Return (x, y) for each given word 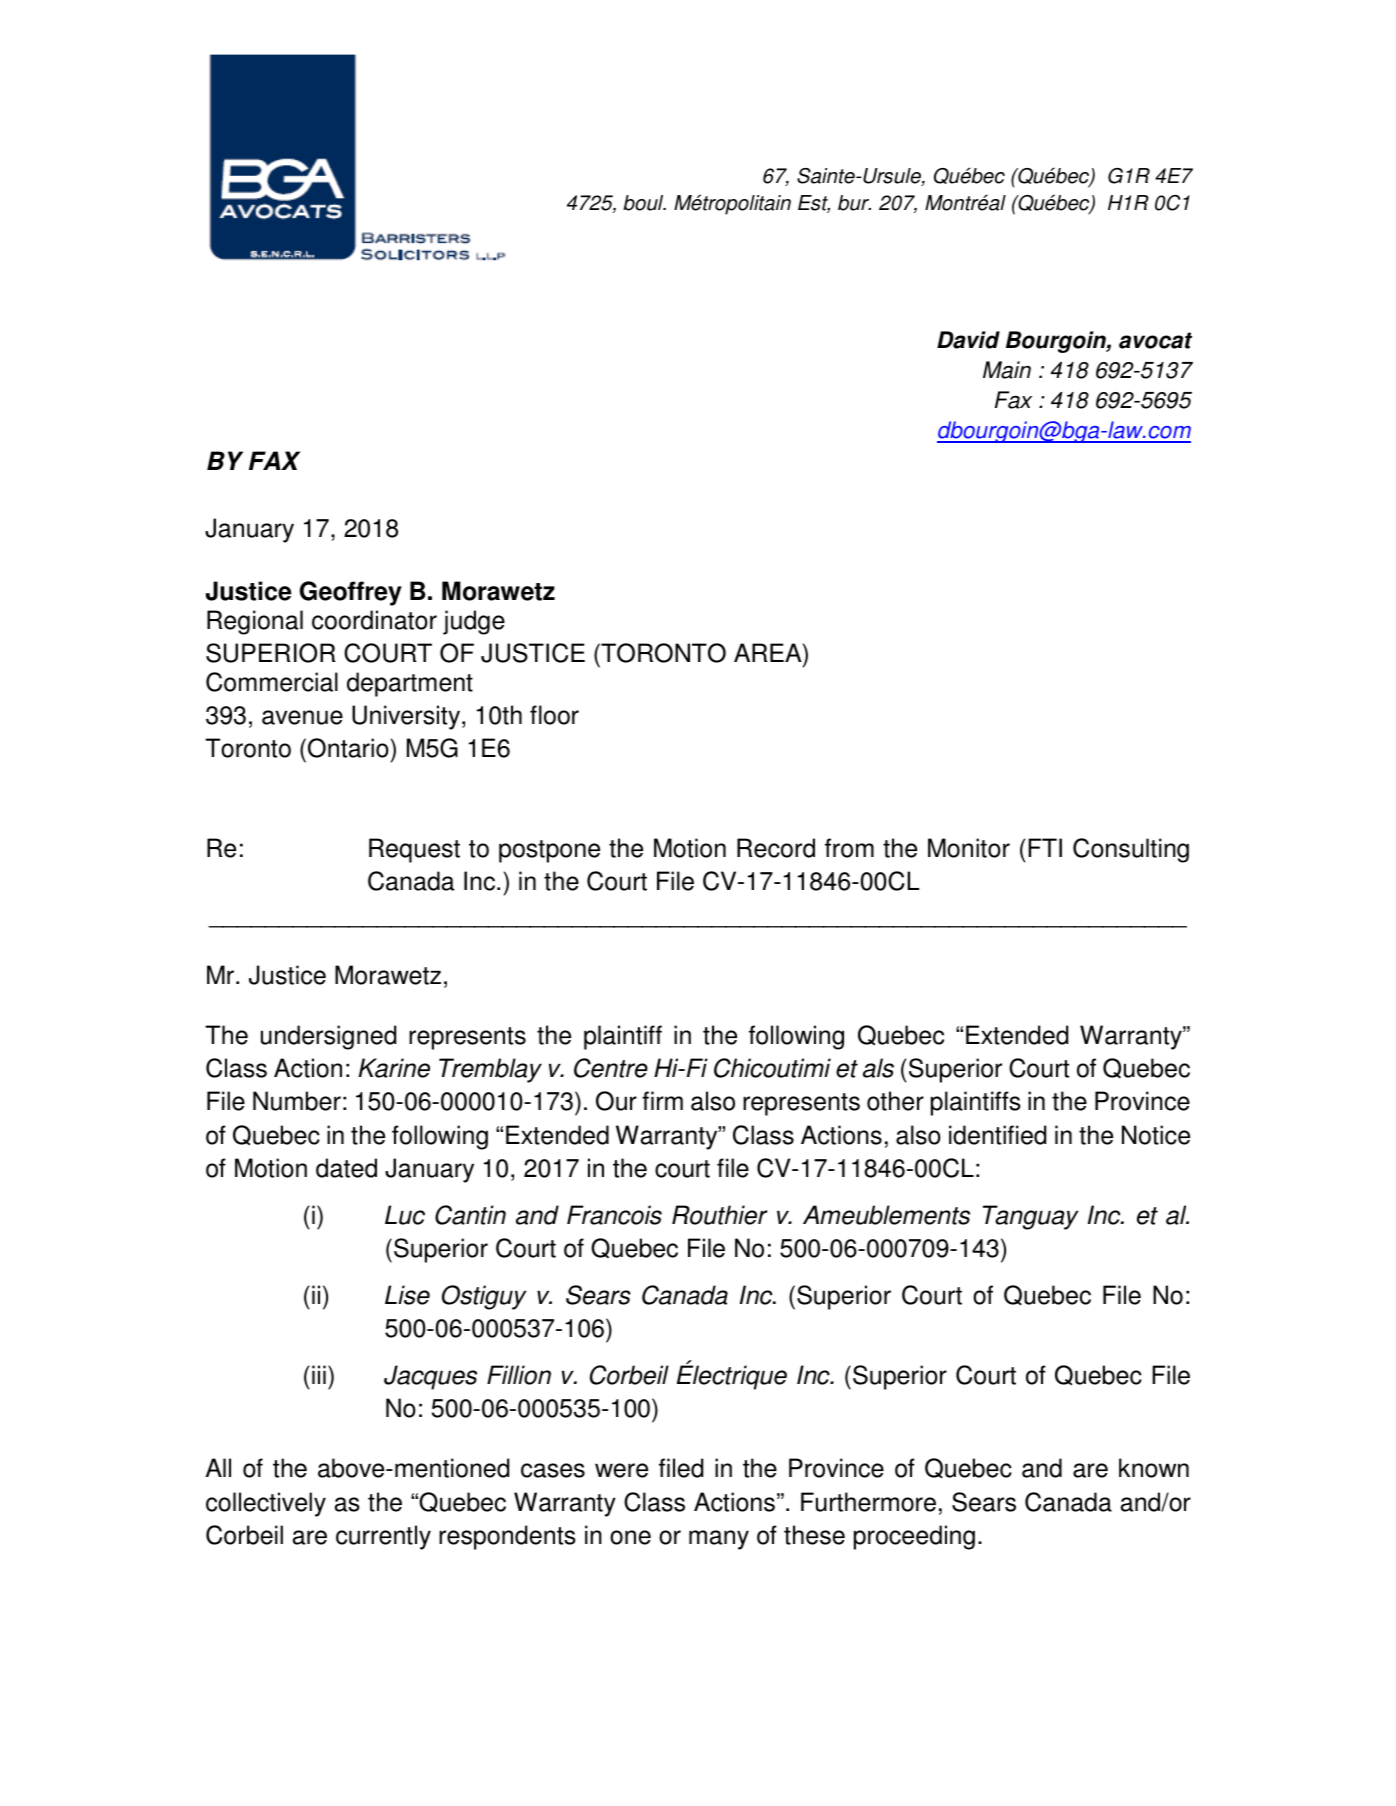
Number (297, 1101)
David (968, 340)
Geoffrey (351, 593)
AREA (769, 652)
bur (854, 203)
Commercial (272, 682)
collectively (266, 1504)
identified (997, 1135)
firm (662, 1100)
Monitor (969, 848)
